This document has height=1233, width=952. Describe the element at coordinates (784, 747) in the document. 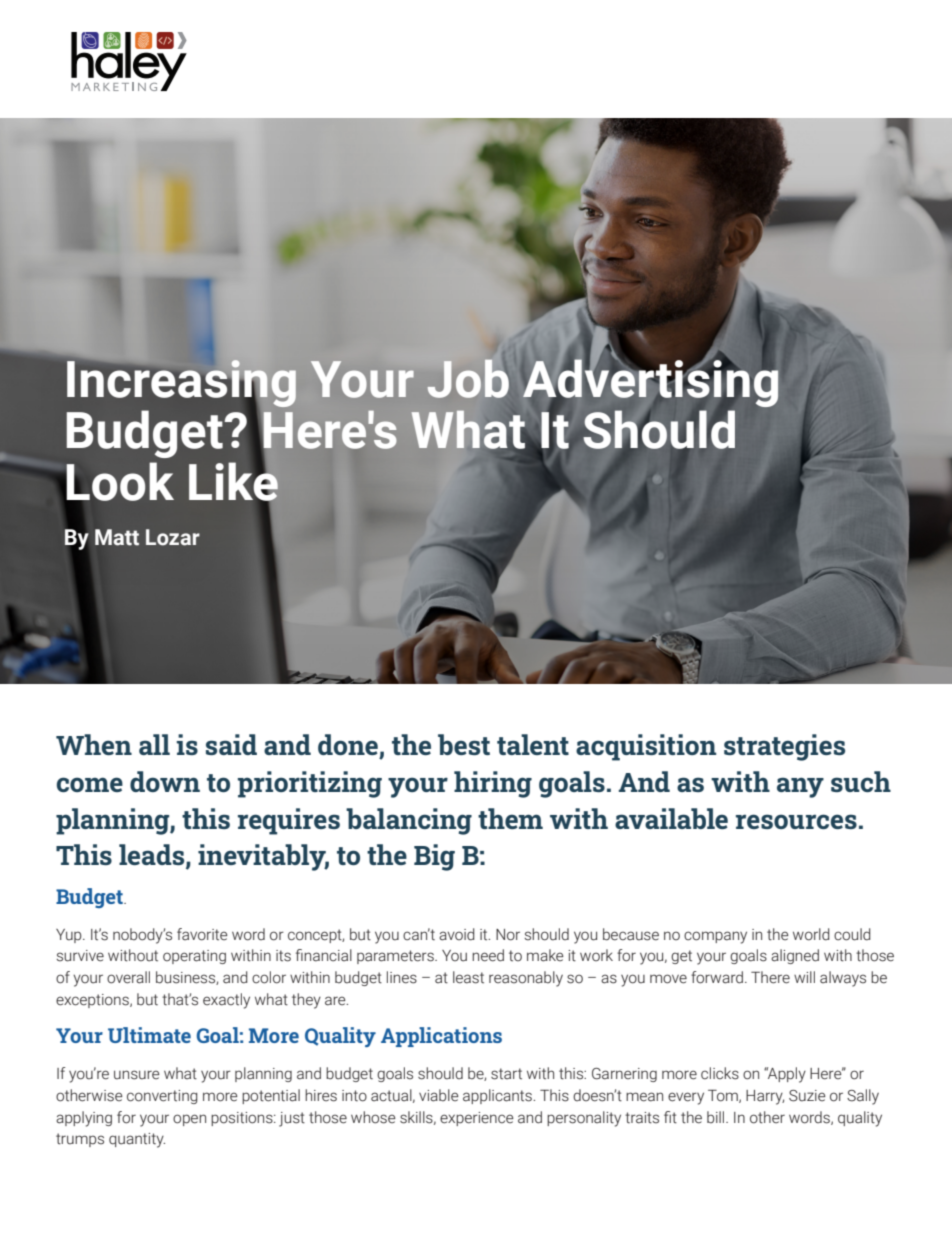

I see `strategies` at that location.
